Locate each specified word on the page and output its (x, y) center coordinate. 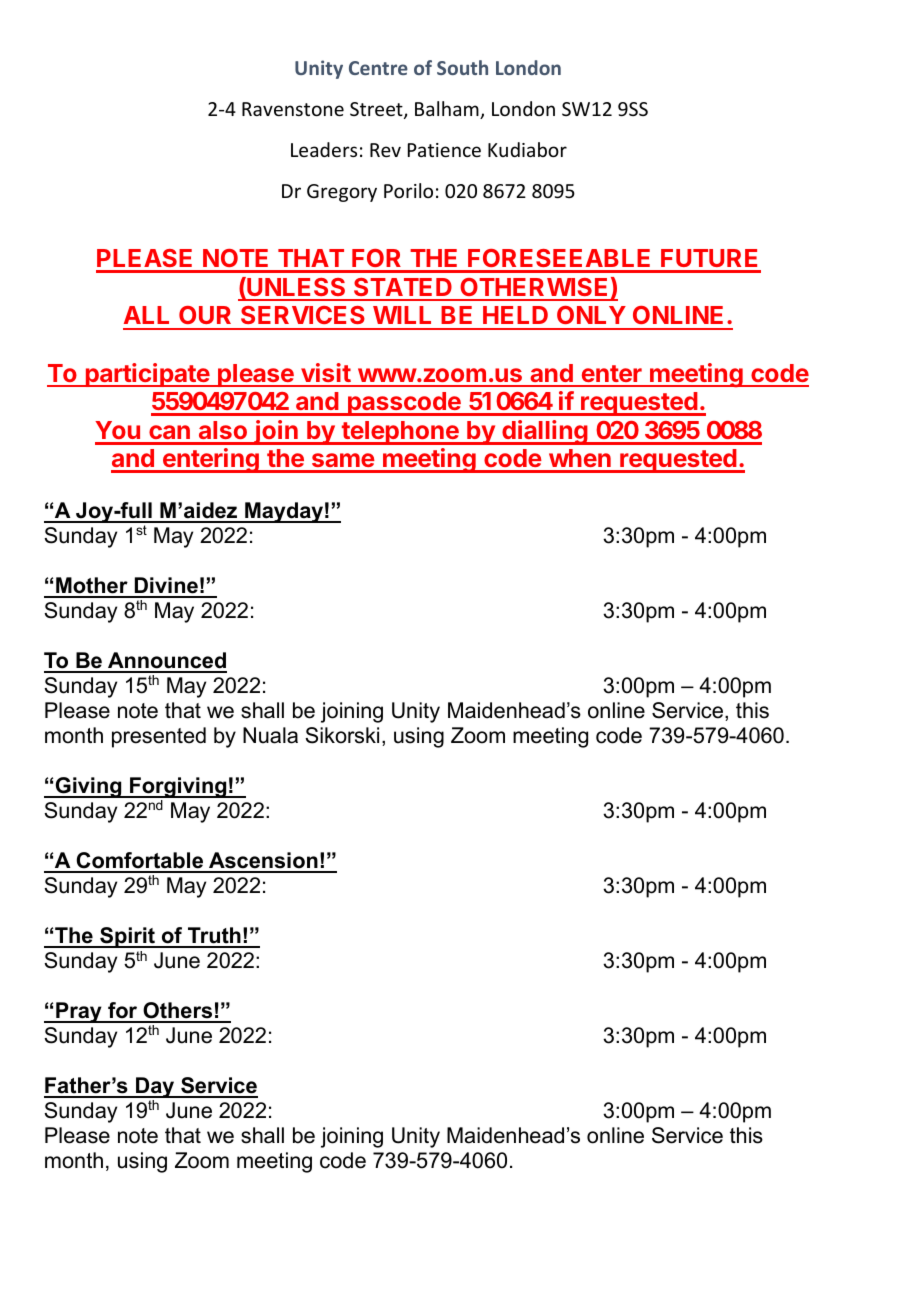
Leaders (324, 149)
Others (178, 1012)
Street (377, 110)
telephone (400, 433)
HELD (515, 315)
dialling (545, 432)
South (462, 67)
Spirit (127, 937)
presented (159, 737)
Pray (79, 1012)
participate (147, 375)
